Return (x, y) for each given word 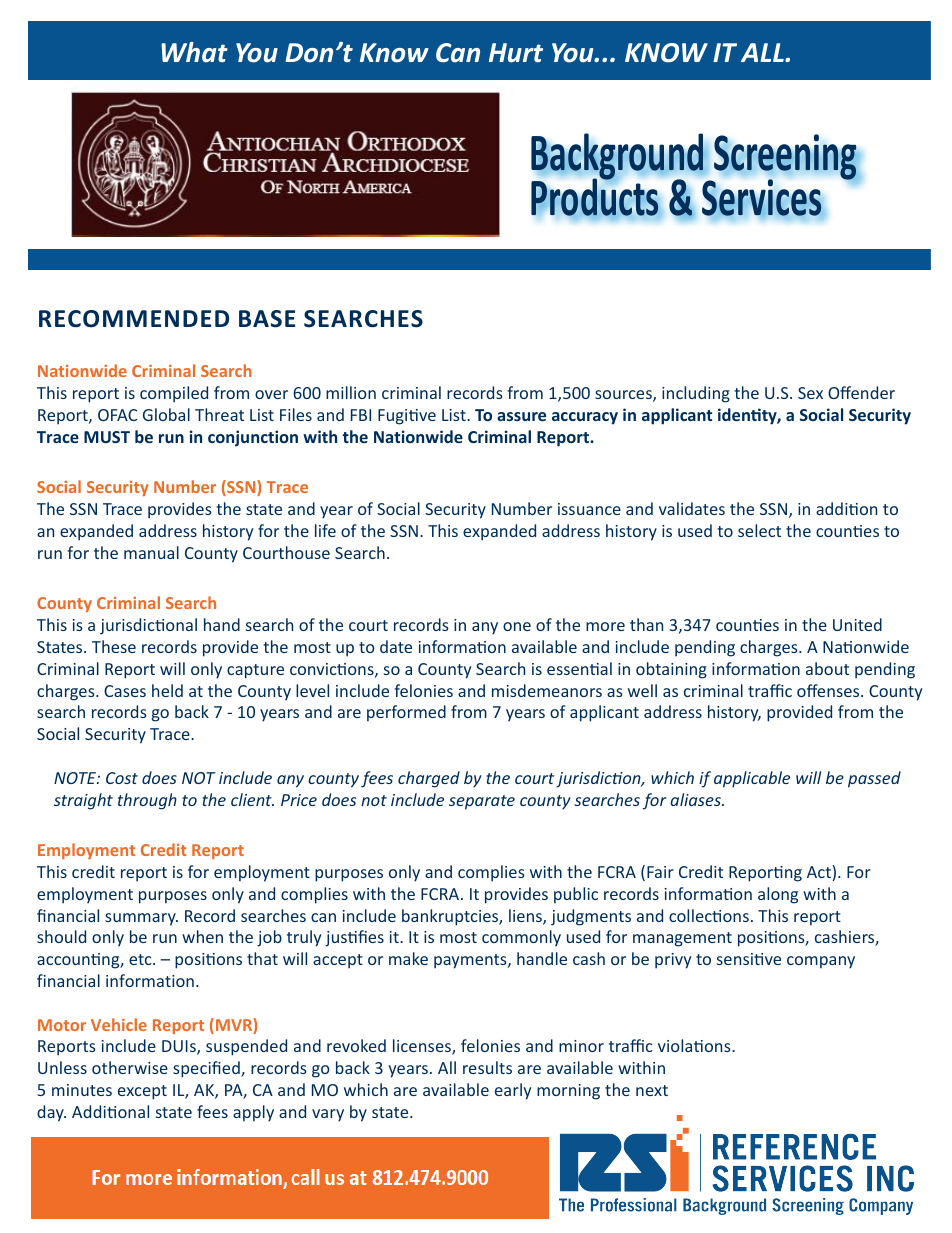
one (517, 626)
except (142, 1092)
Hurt (516, 53)
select (759, 530)
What (194, 52)
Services (761, 197)
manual (151, 552)
